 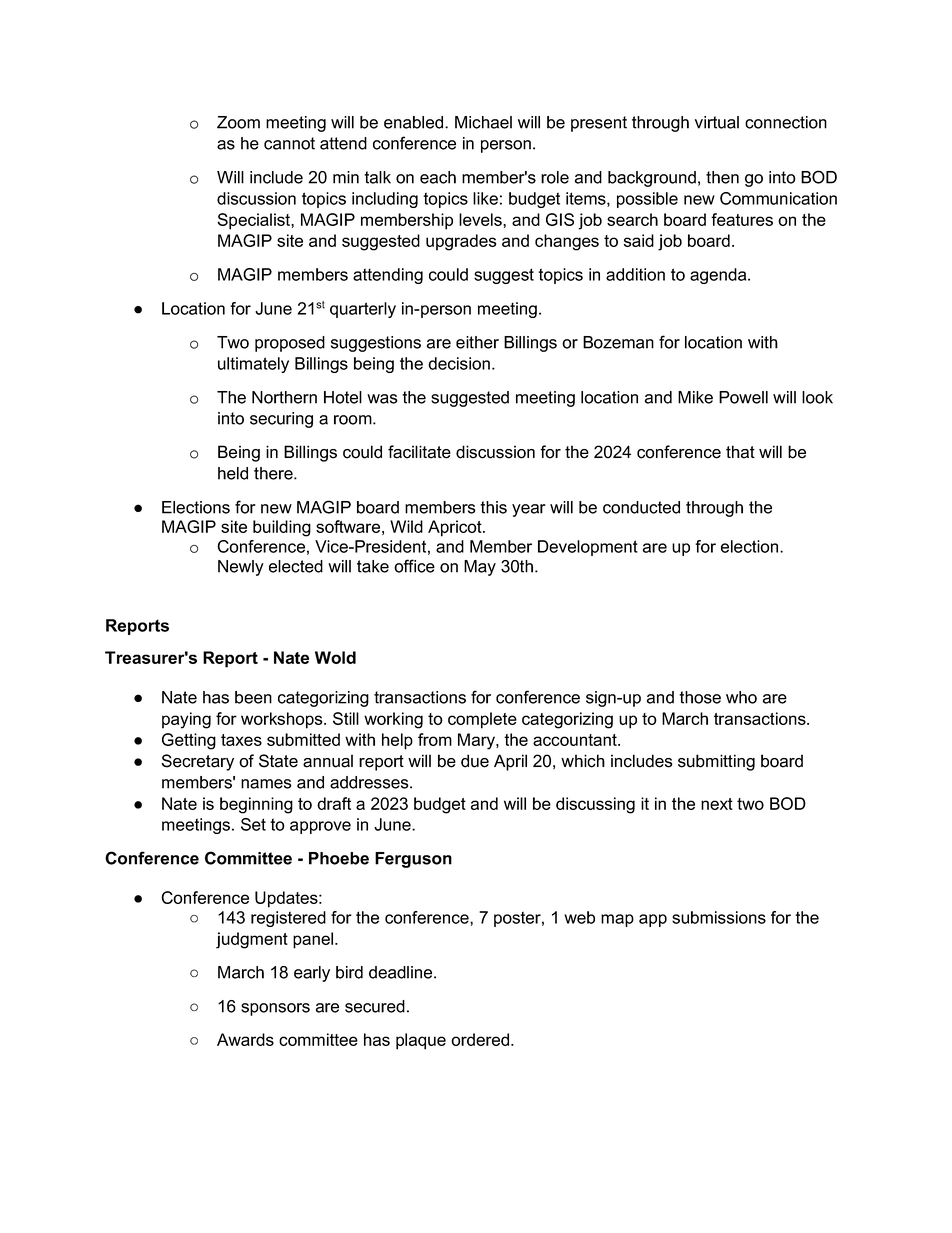 I want to click on April, so click(x=510, y=762).
